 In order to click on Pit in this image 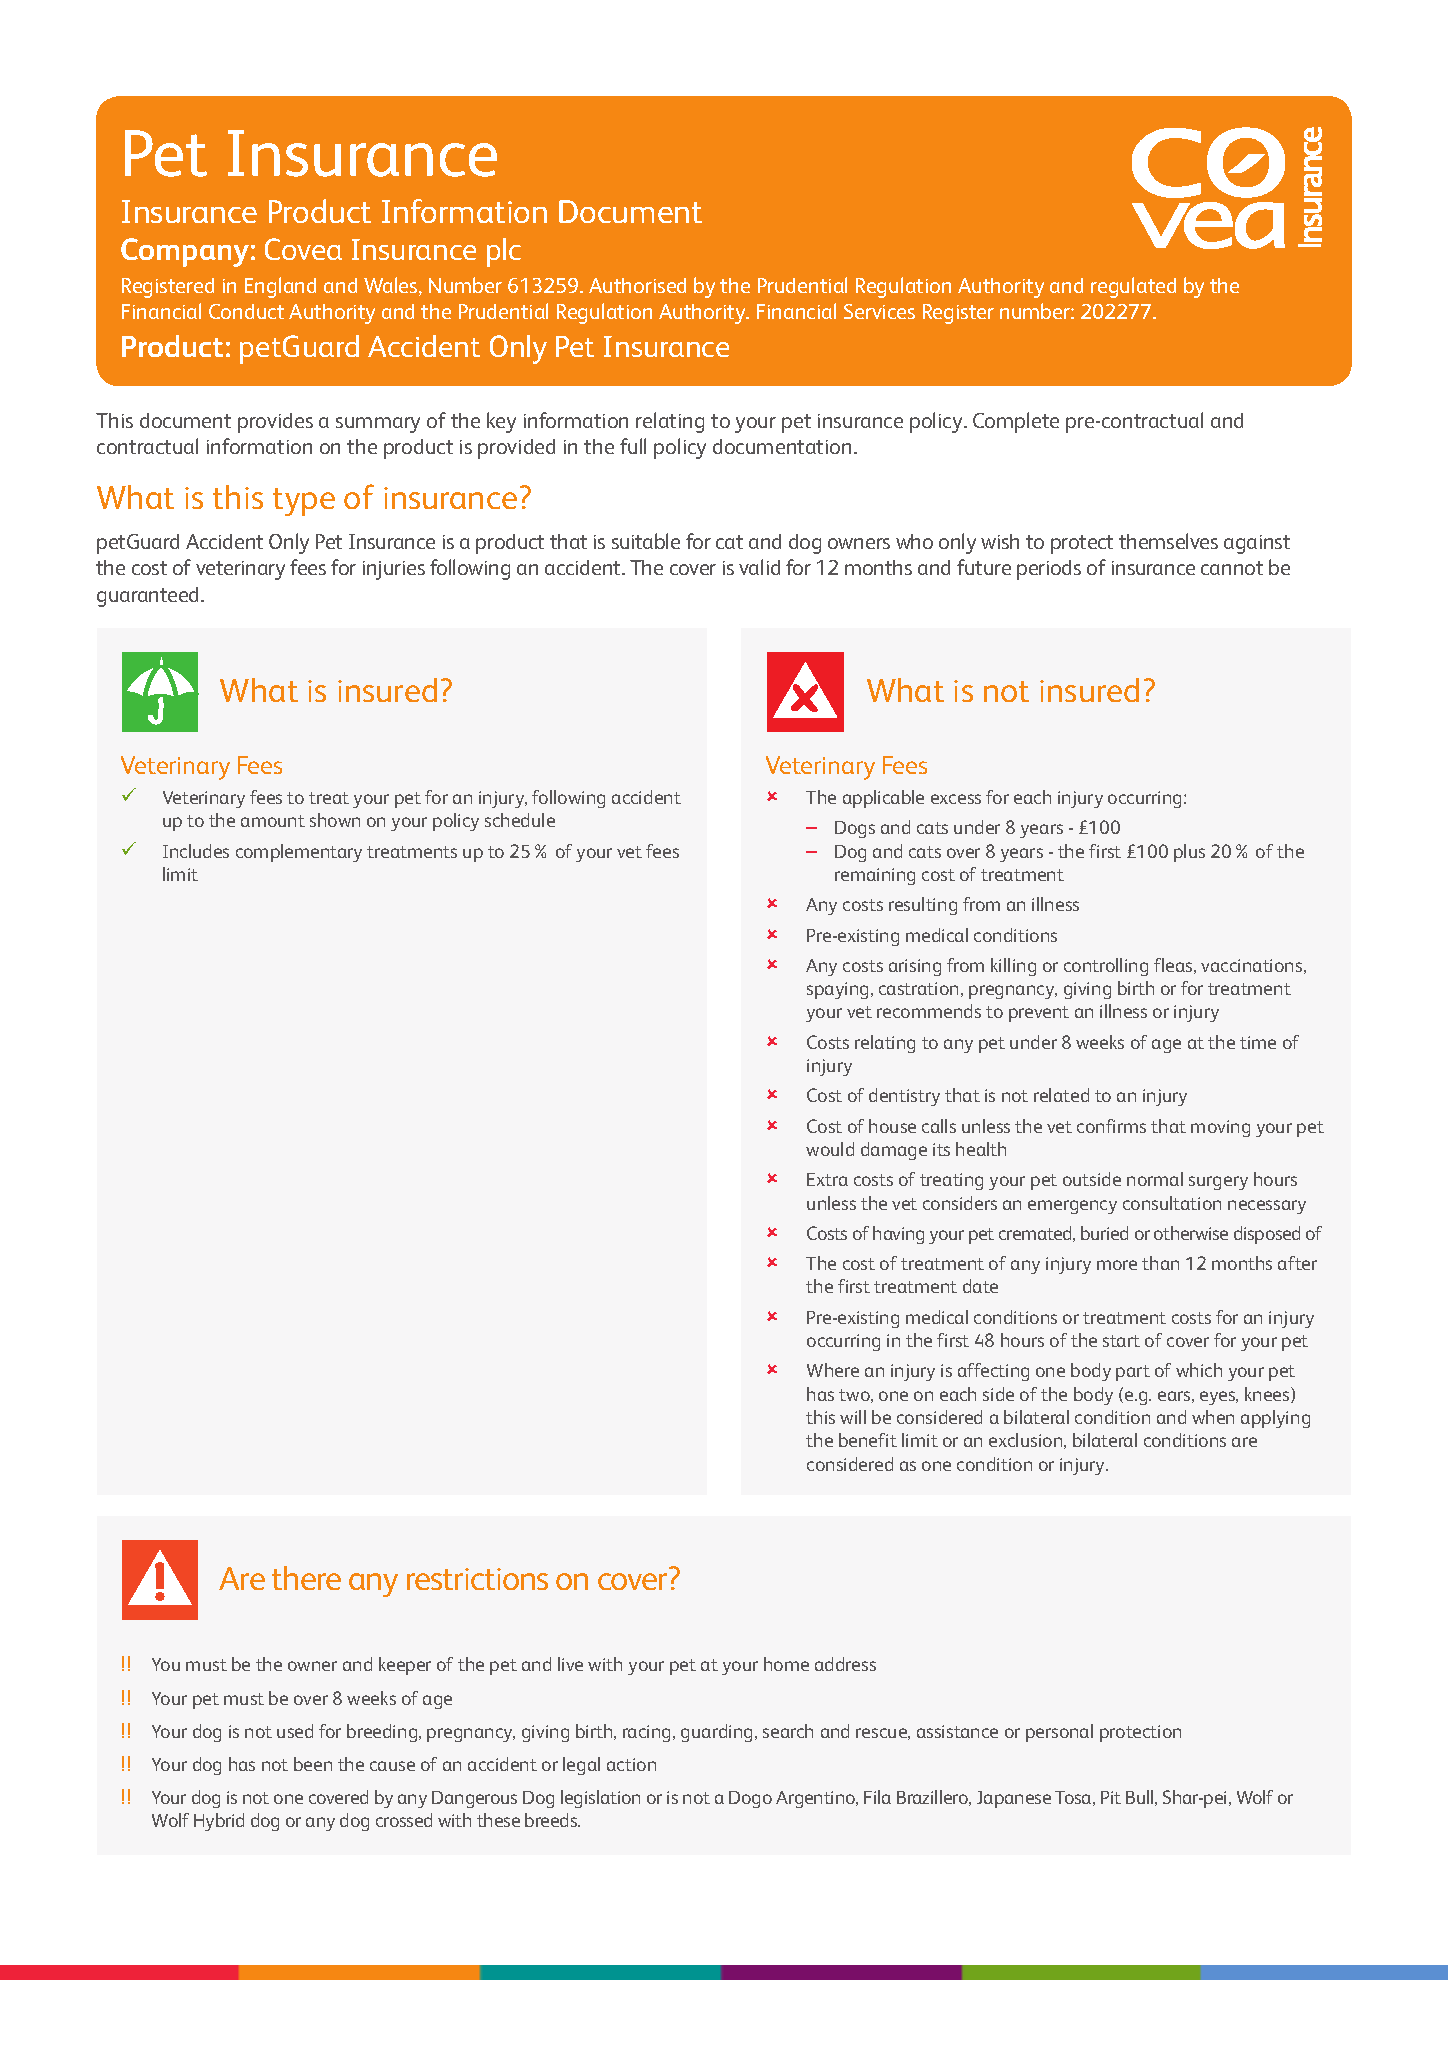, I will do `click(1111, 1797)`.
